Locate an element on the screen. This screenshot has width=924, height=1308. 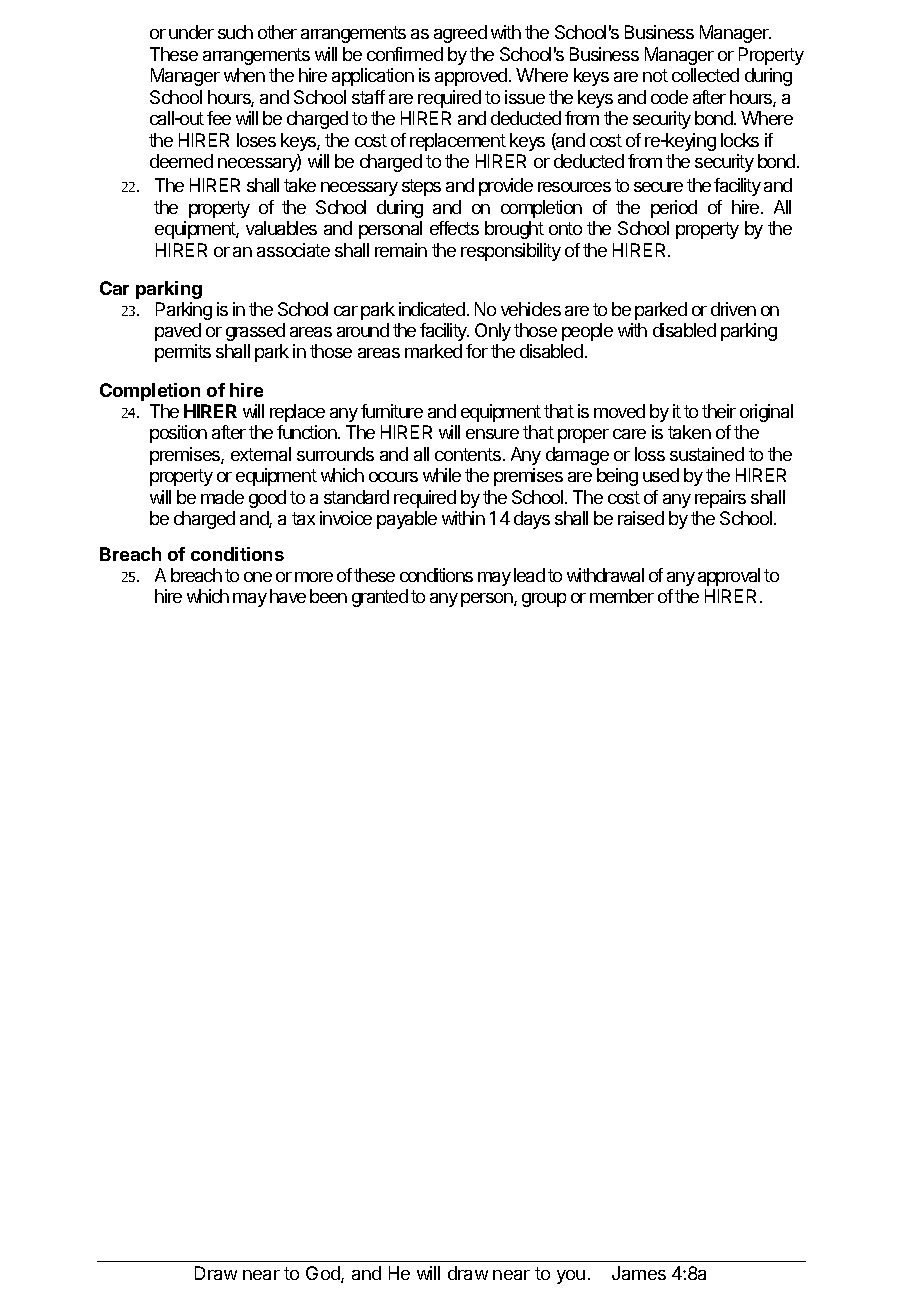
collected is located at coordinates (705, 75).
